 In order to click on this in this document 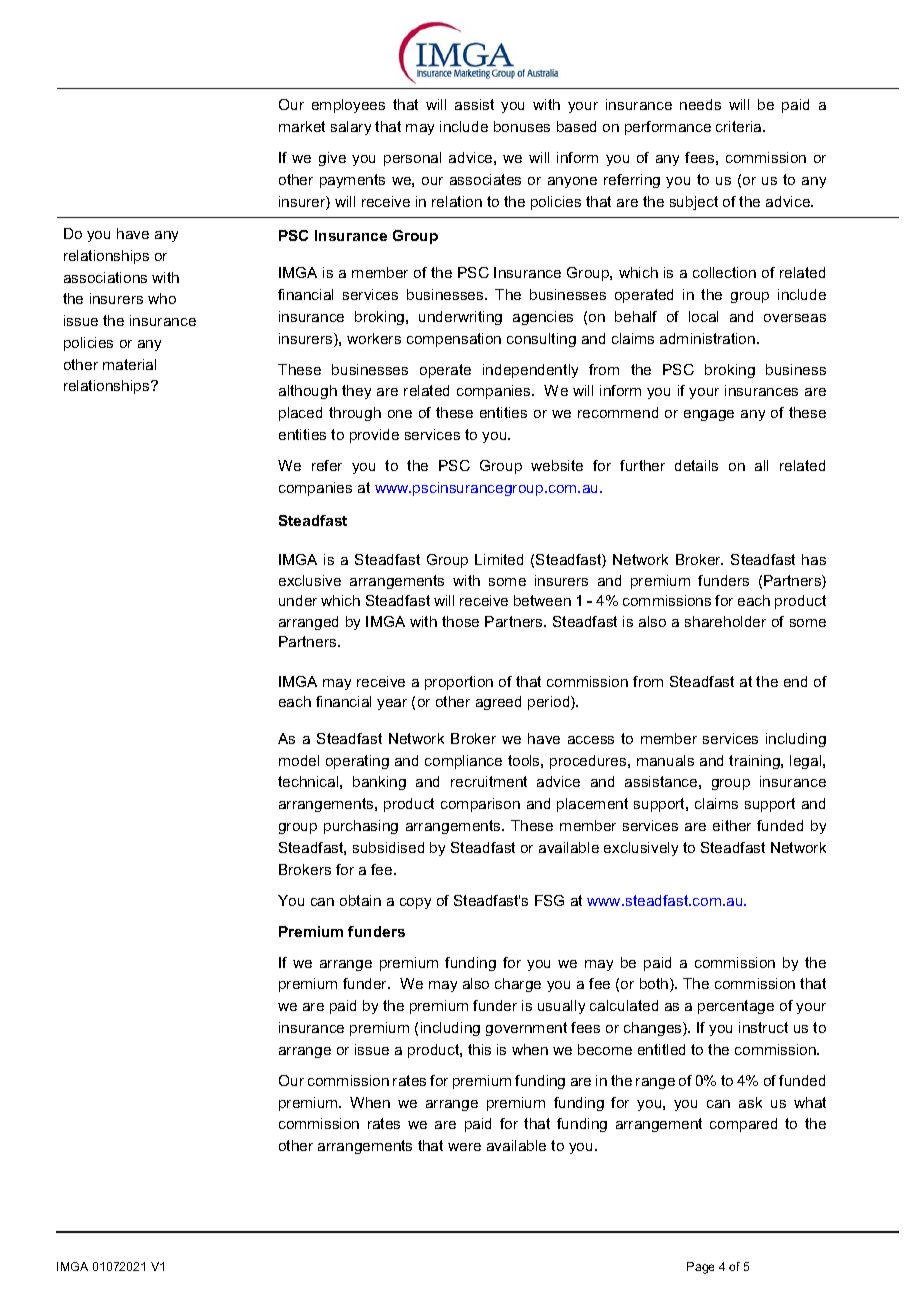, I will do `click(479, 1049)`.
